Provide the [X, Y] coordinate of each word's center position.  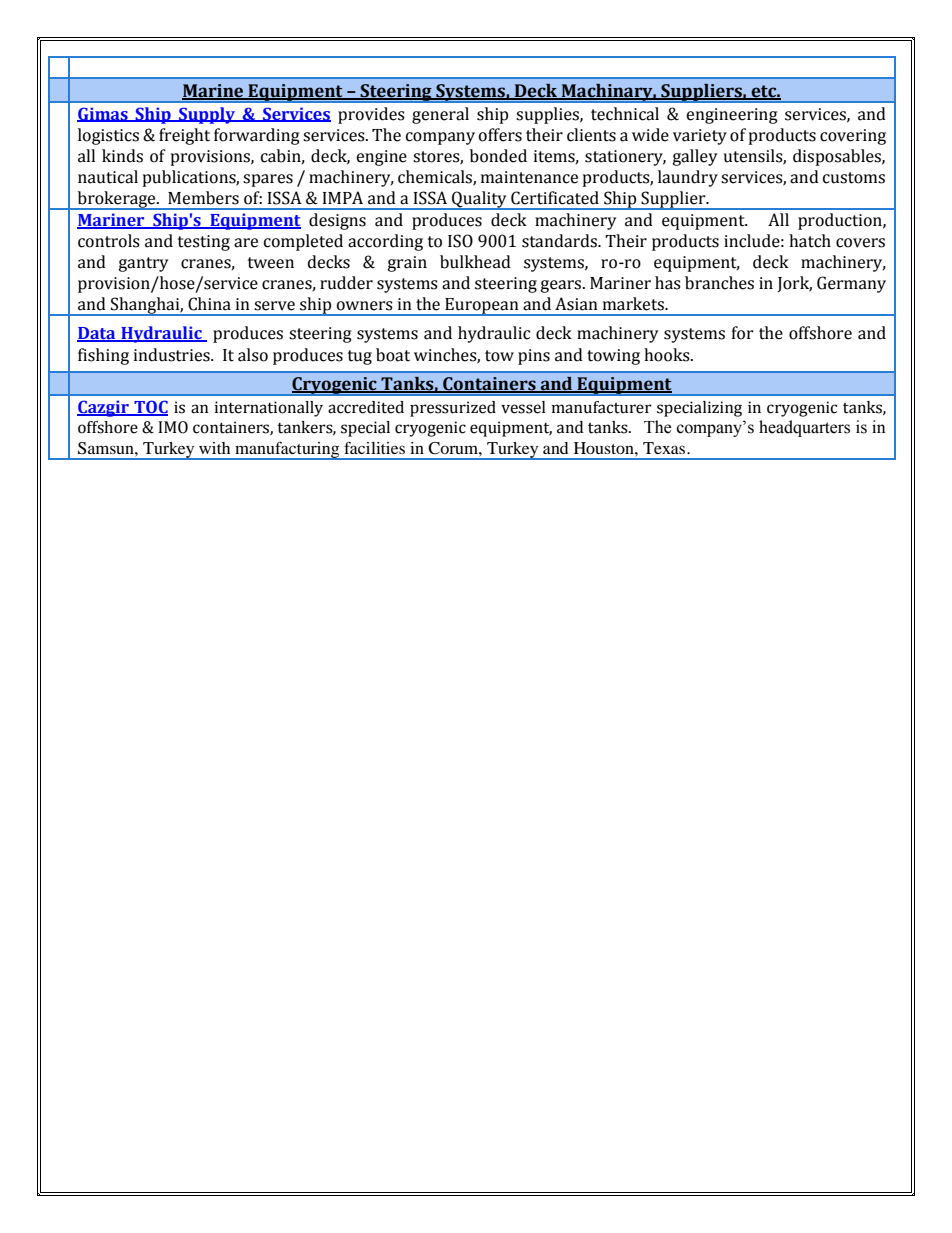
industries [173, 355]
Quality [479, 200]
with [214, 448]
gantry [143, 264]
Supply [207, 115]
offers [500, 135]
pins [534, 357]
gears [562, 286]
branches [719, 283]
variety [700, 137]
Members [203, 198]
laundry [688, 178]
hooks [668, 355]
